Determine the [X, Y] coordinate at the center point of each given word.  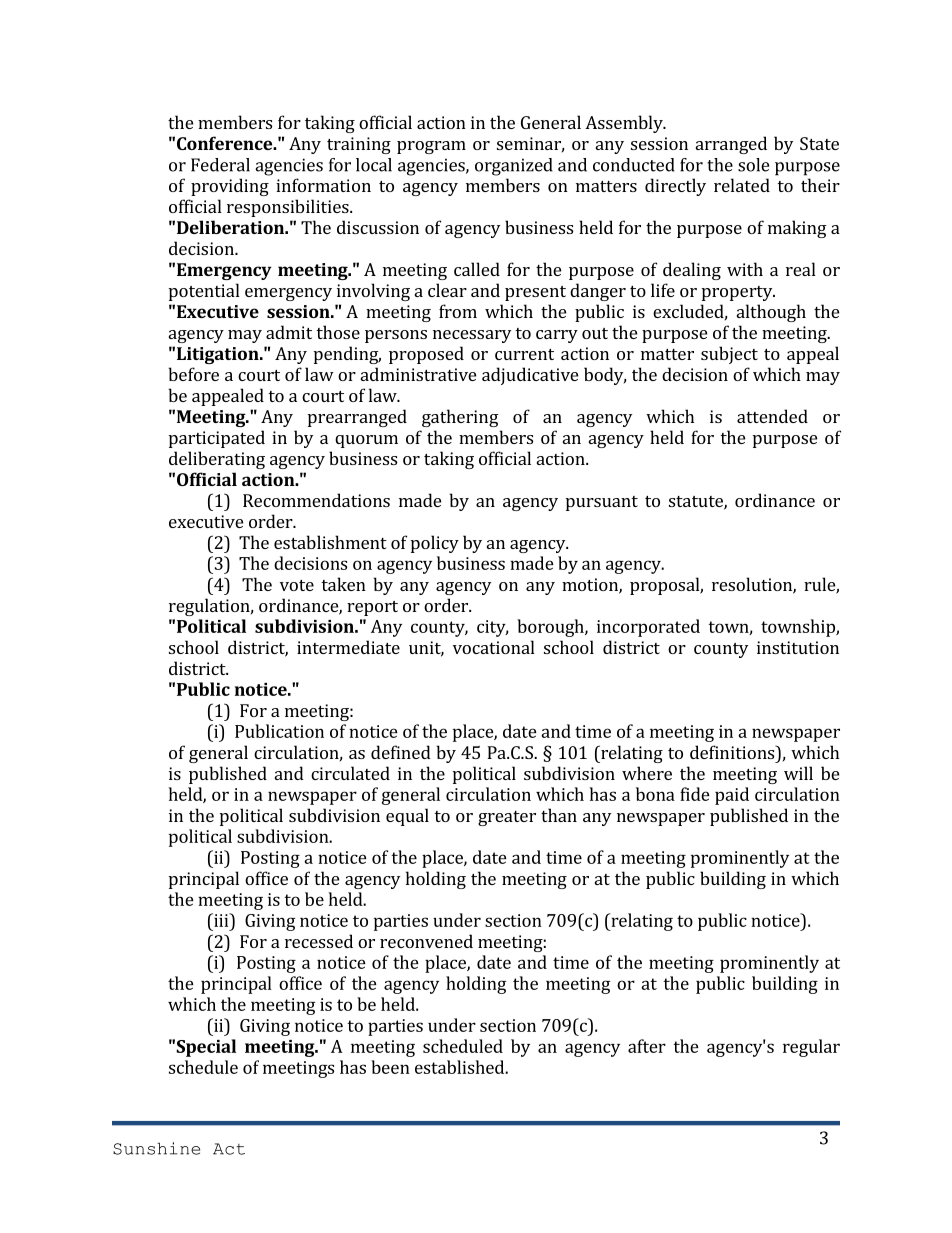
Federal [220, 165]
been [390, 1067]
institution [798, 647]
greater [507, 818]
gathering [460, 418]
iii [221, 920]
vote [297, 585]
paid [732, 796]
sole [753, 165]
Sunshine [156, 1148]
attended [772, 416]
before [193, 374]
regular [811, 1048]
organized [514, 167]
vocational [494, 647]
